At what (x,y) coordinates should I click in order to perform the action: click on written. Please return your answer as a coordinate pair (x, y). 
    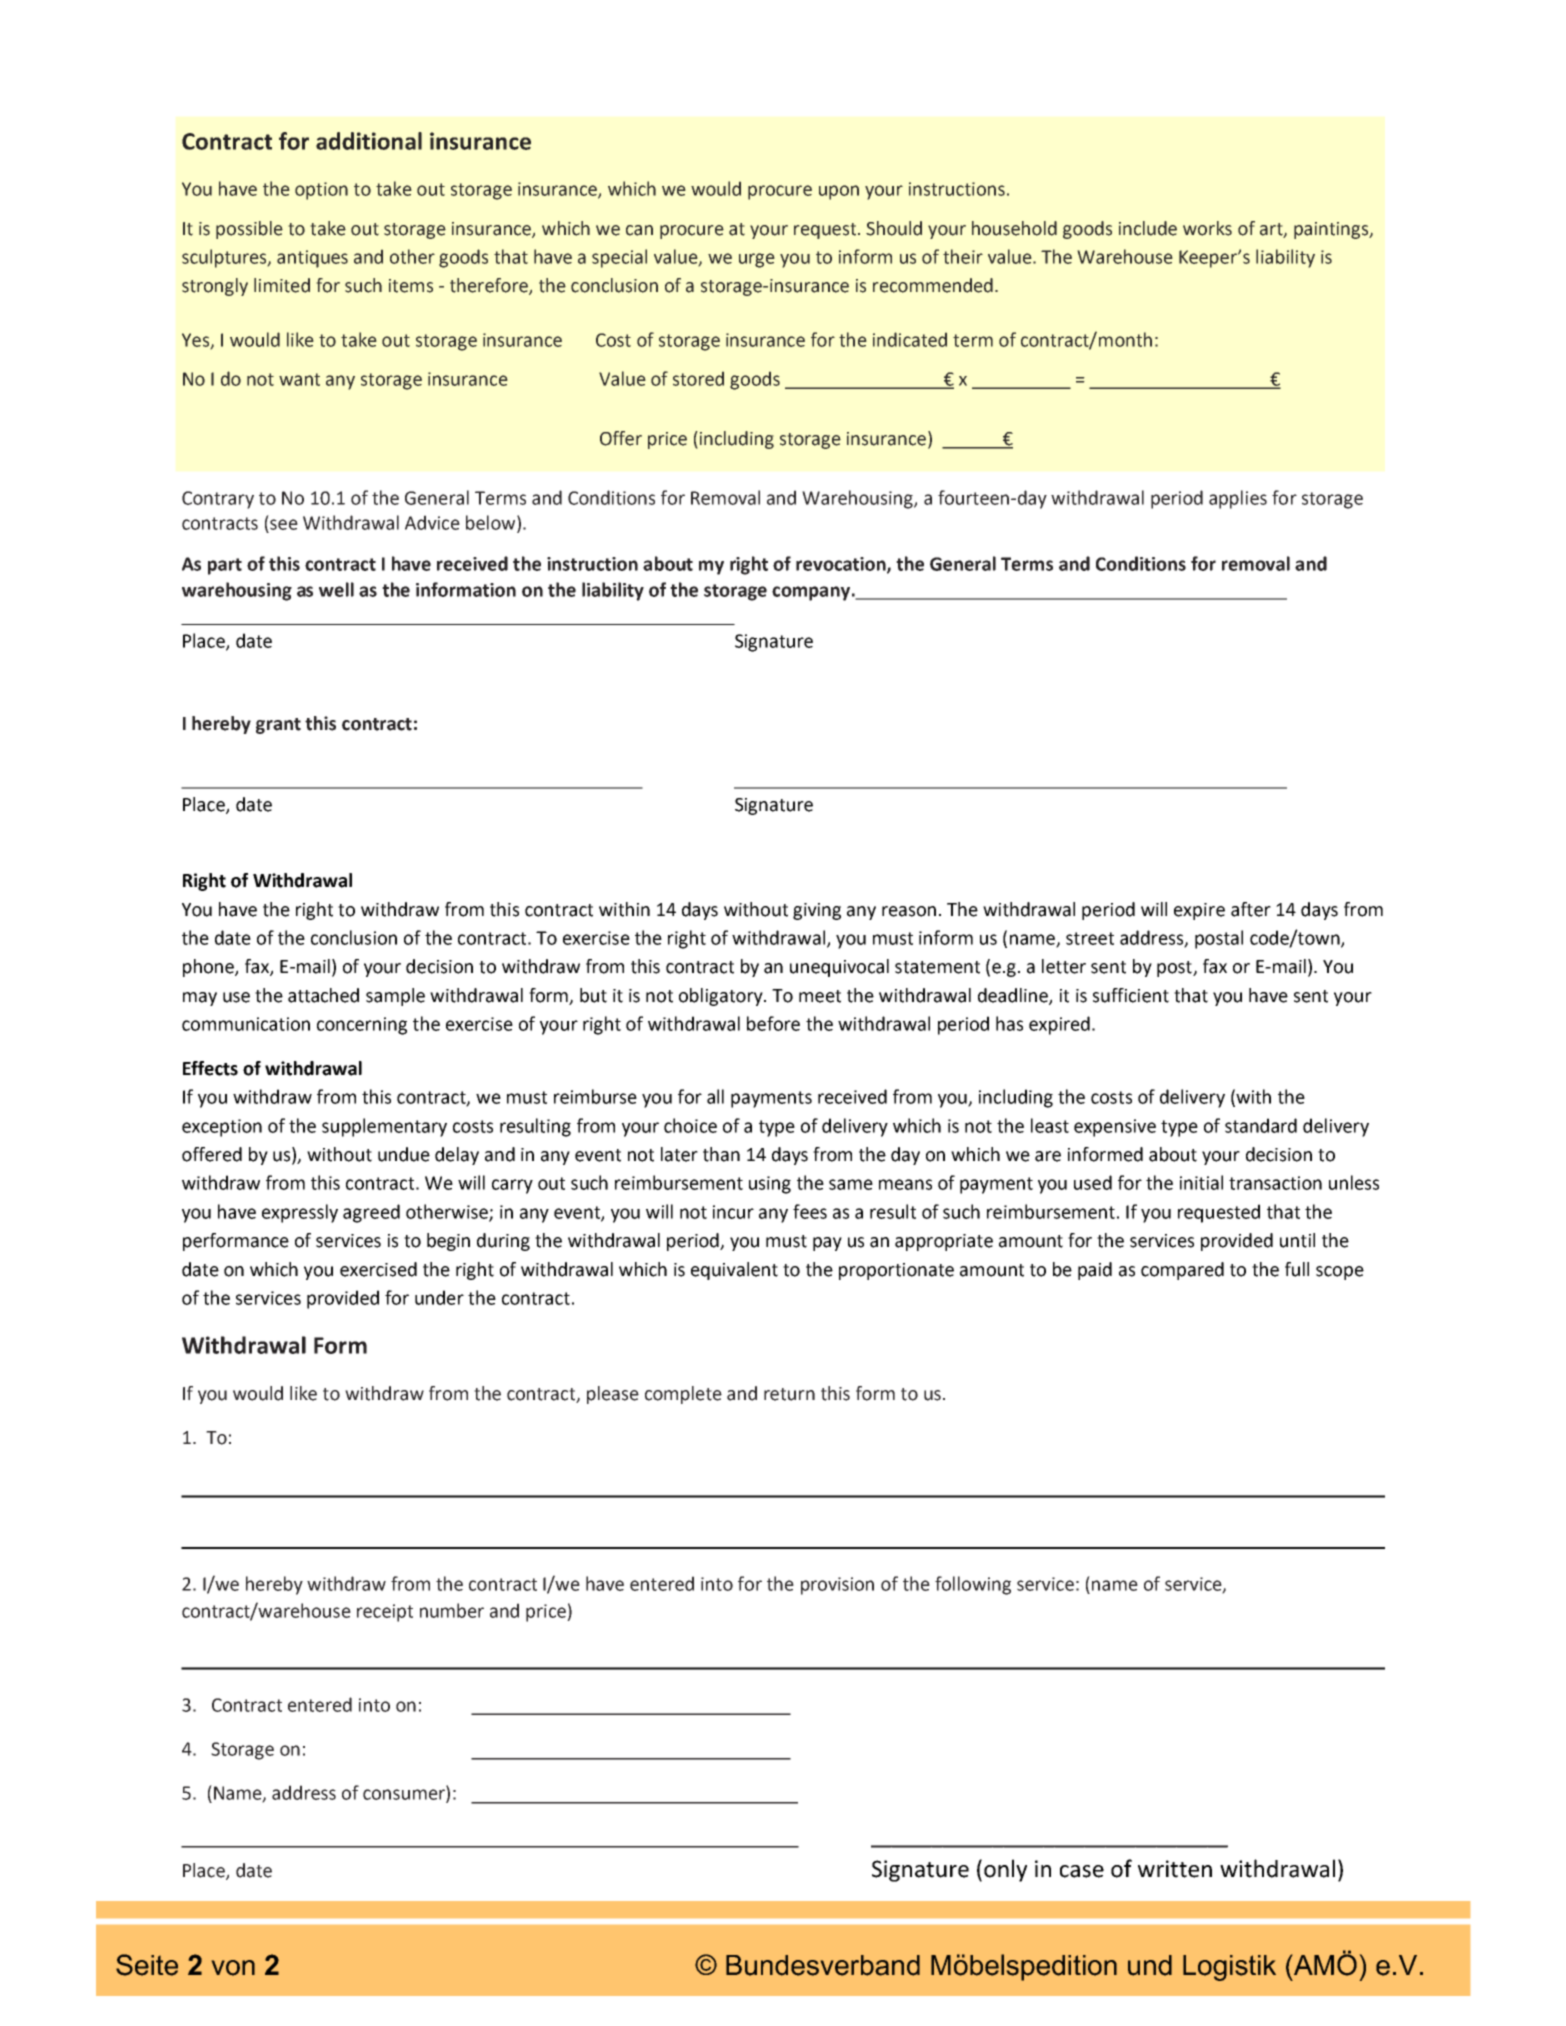
    Looking at the image, I should click on (1175, 1869).
